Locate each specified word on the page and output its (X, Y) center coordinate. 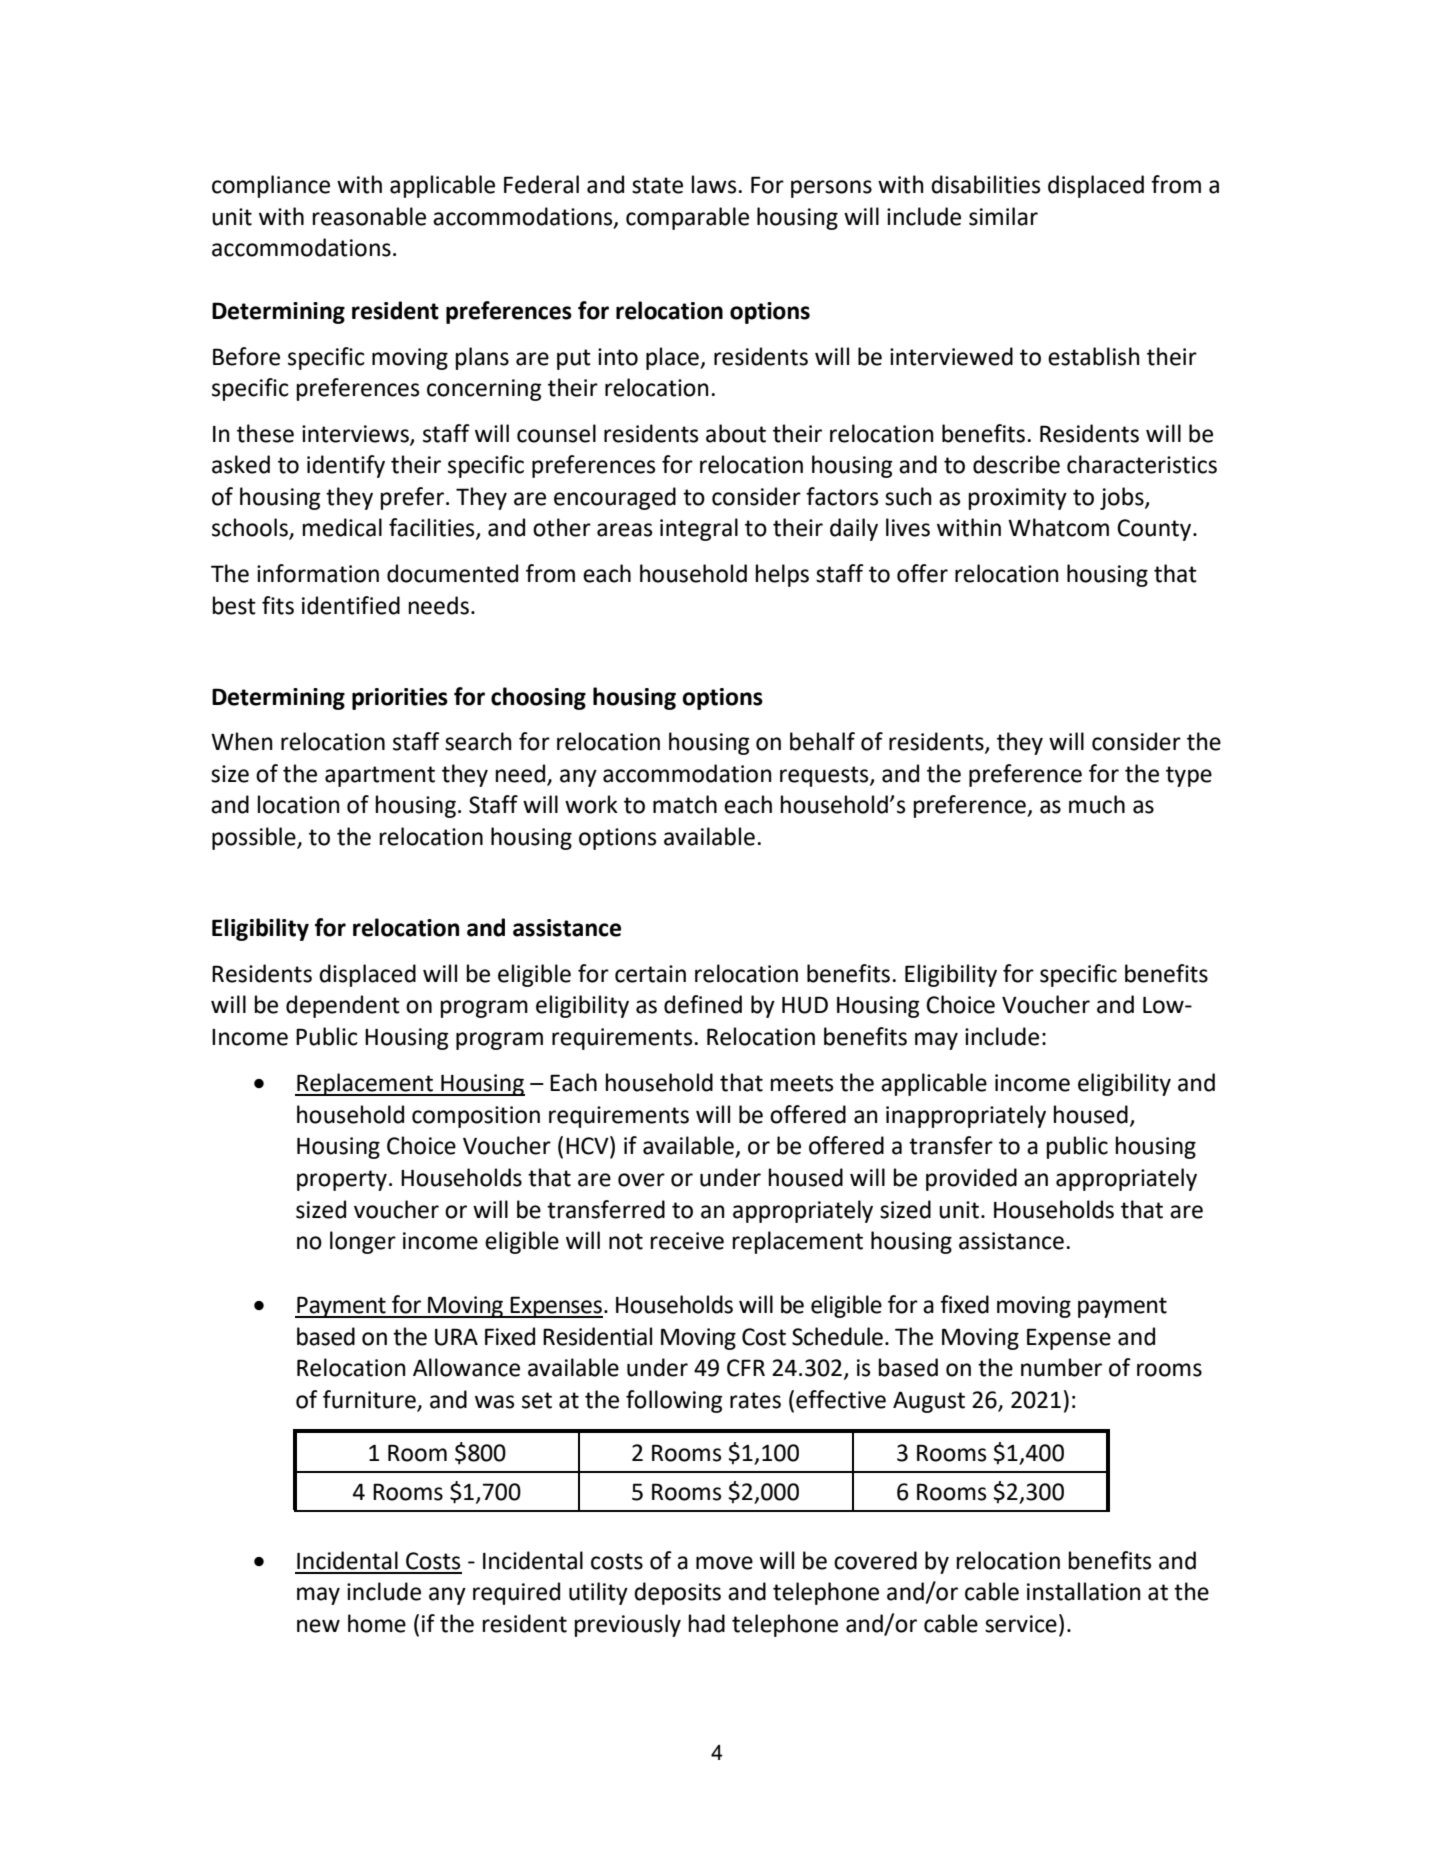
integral (699, 529)
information (318, 573)
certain (650, 974)
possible (255, 838)
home (377, 1623)
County (1155, 530)
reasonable (369, 216)
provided (971, 1179)
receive (687, 1241)
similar (1003, 216)
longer (363, 1242)
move (724, 1563)
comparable (687, 218)
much (1097, 804)
